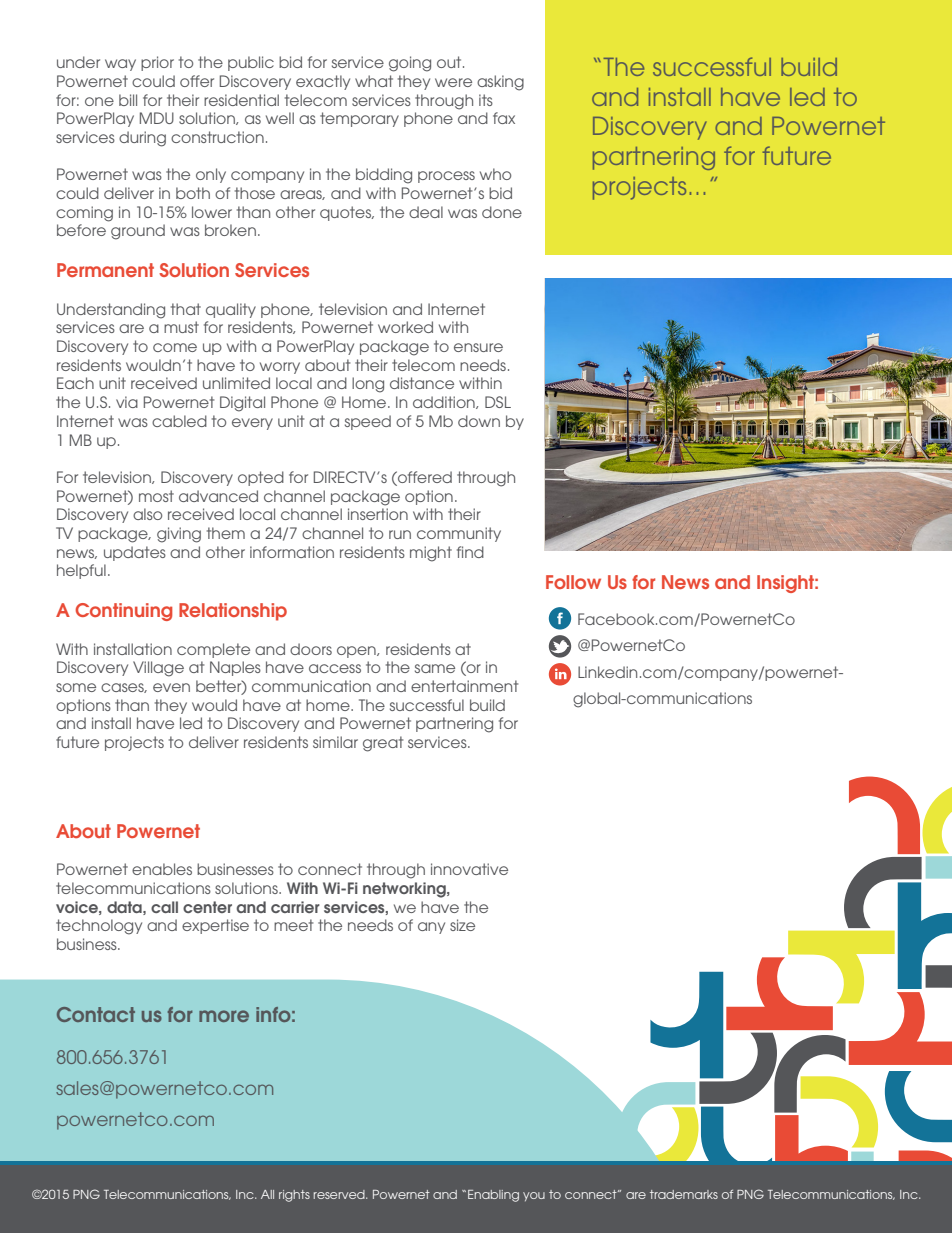 The width and height of the page is (952, 1233). What do you see at coordinates (498, 402) in the page?
I see `DSL` at bounding box center [498, 402].
